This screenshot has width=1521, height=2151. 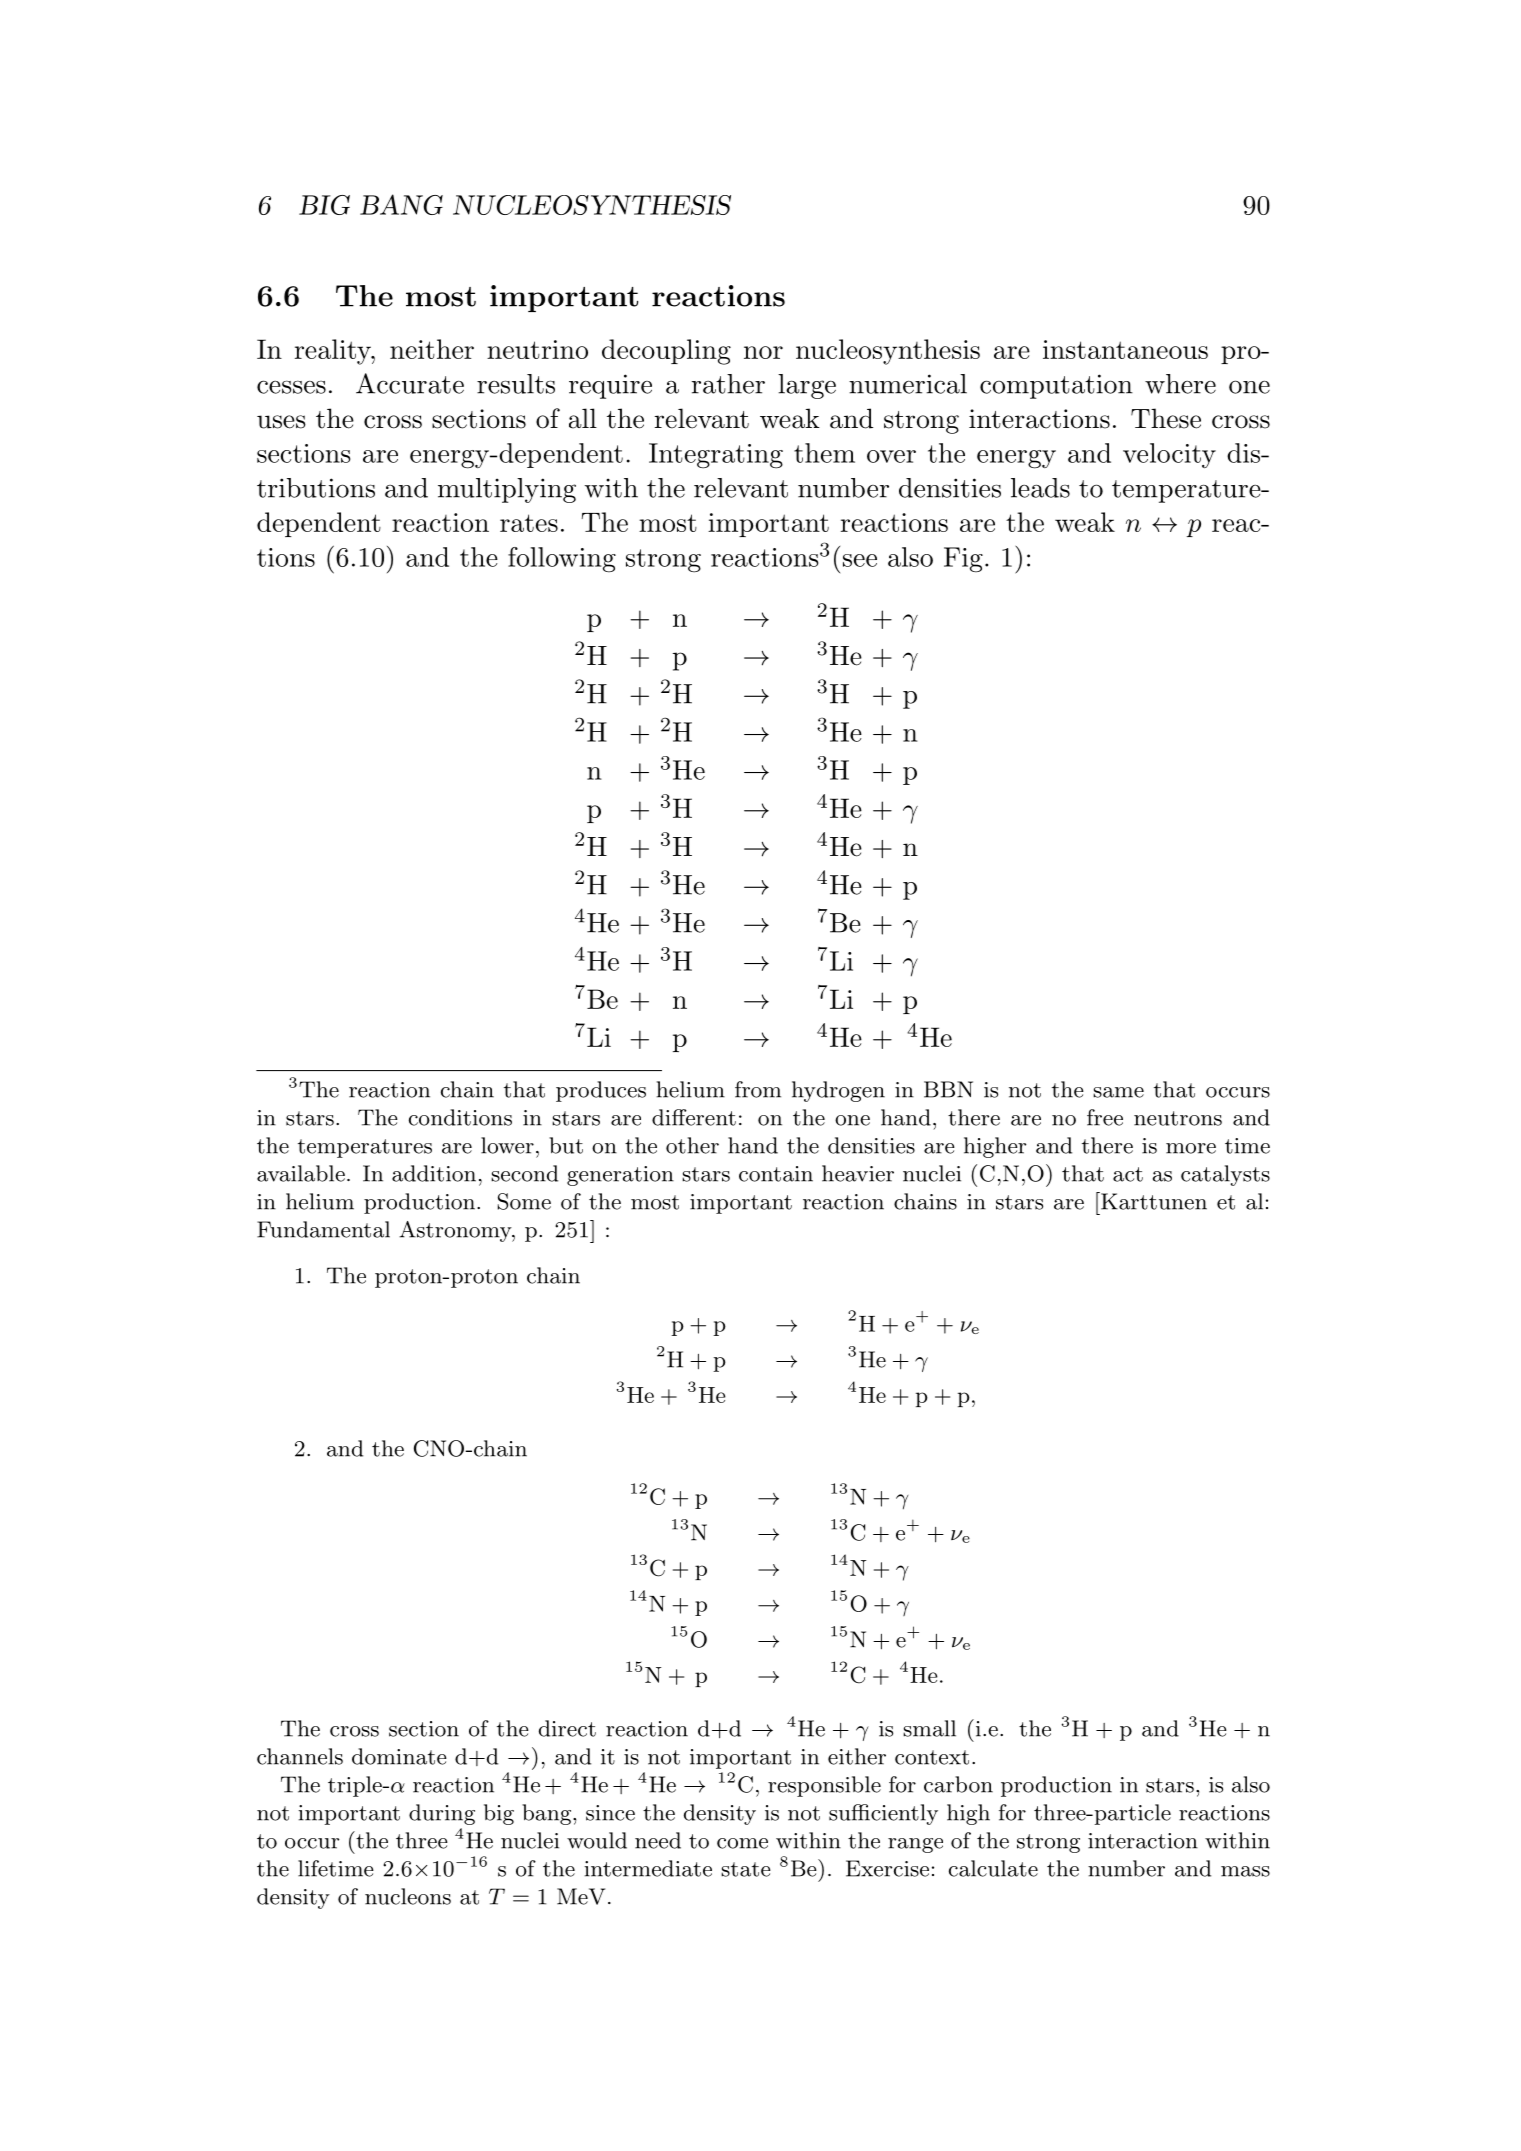 I want to click on come, so click(x=742, y=1843).
